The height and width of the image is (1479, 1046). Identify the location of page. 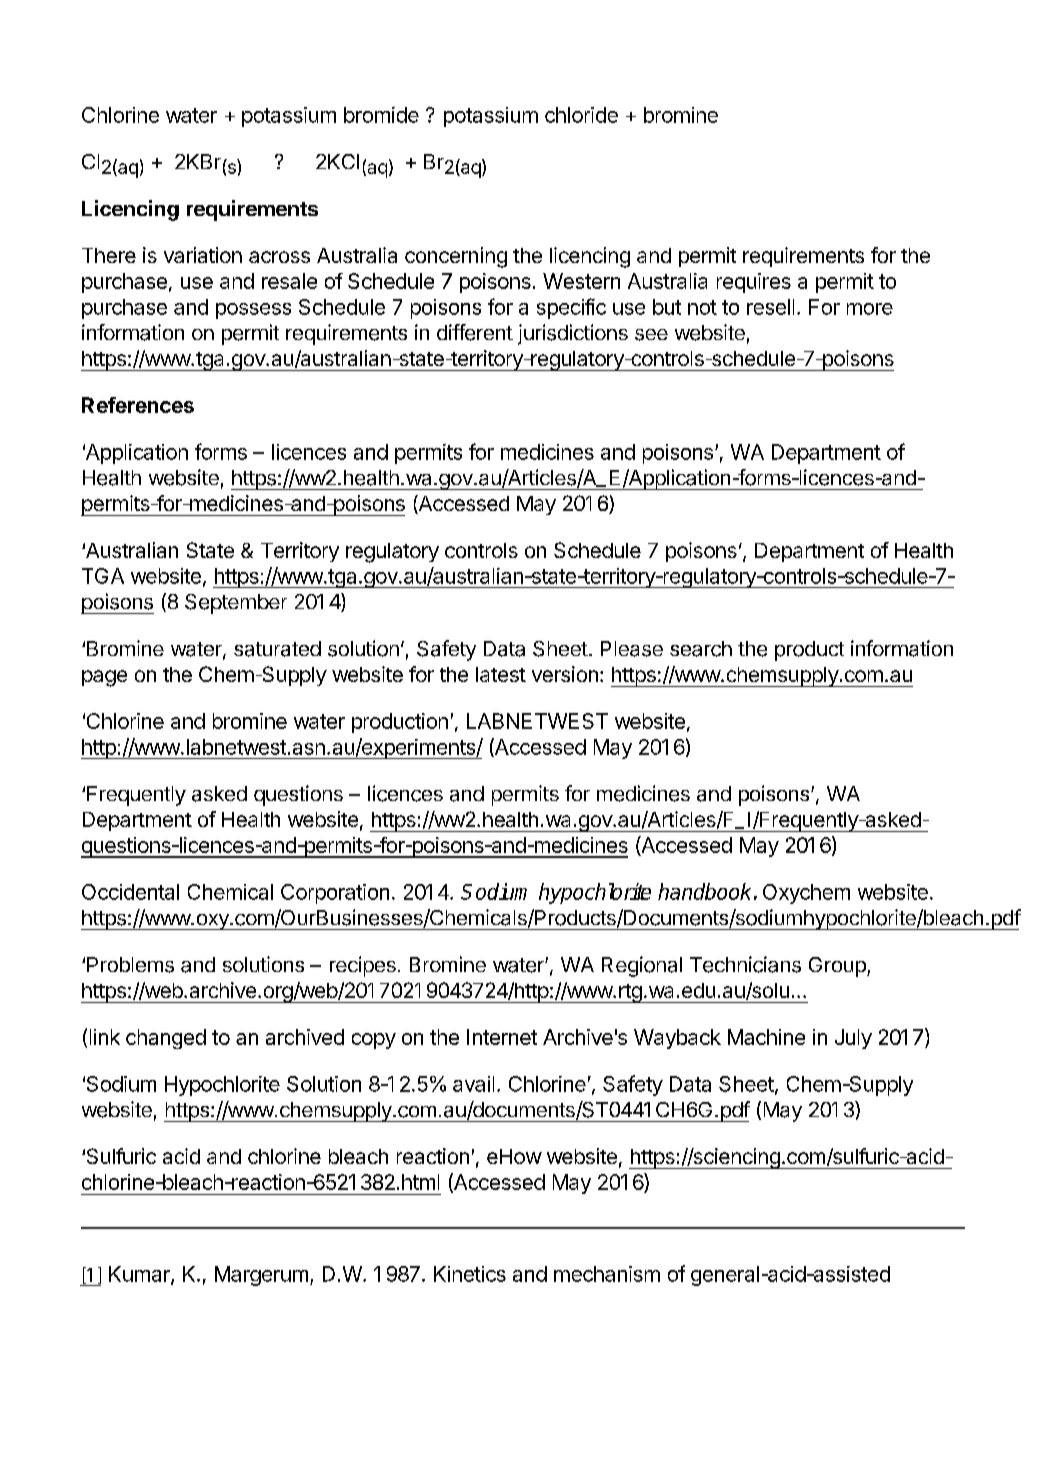
(104, 678).
